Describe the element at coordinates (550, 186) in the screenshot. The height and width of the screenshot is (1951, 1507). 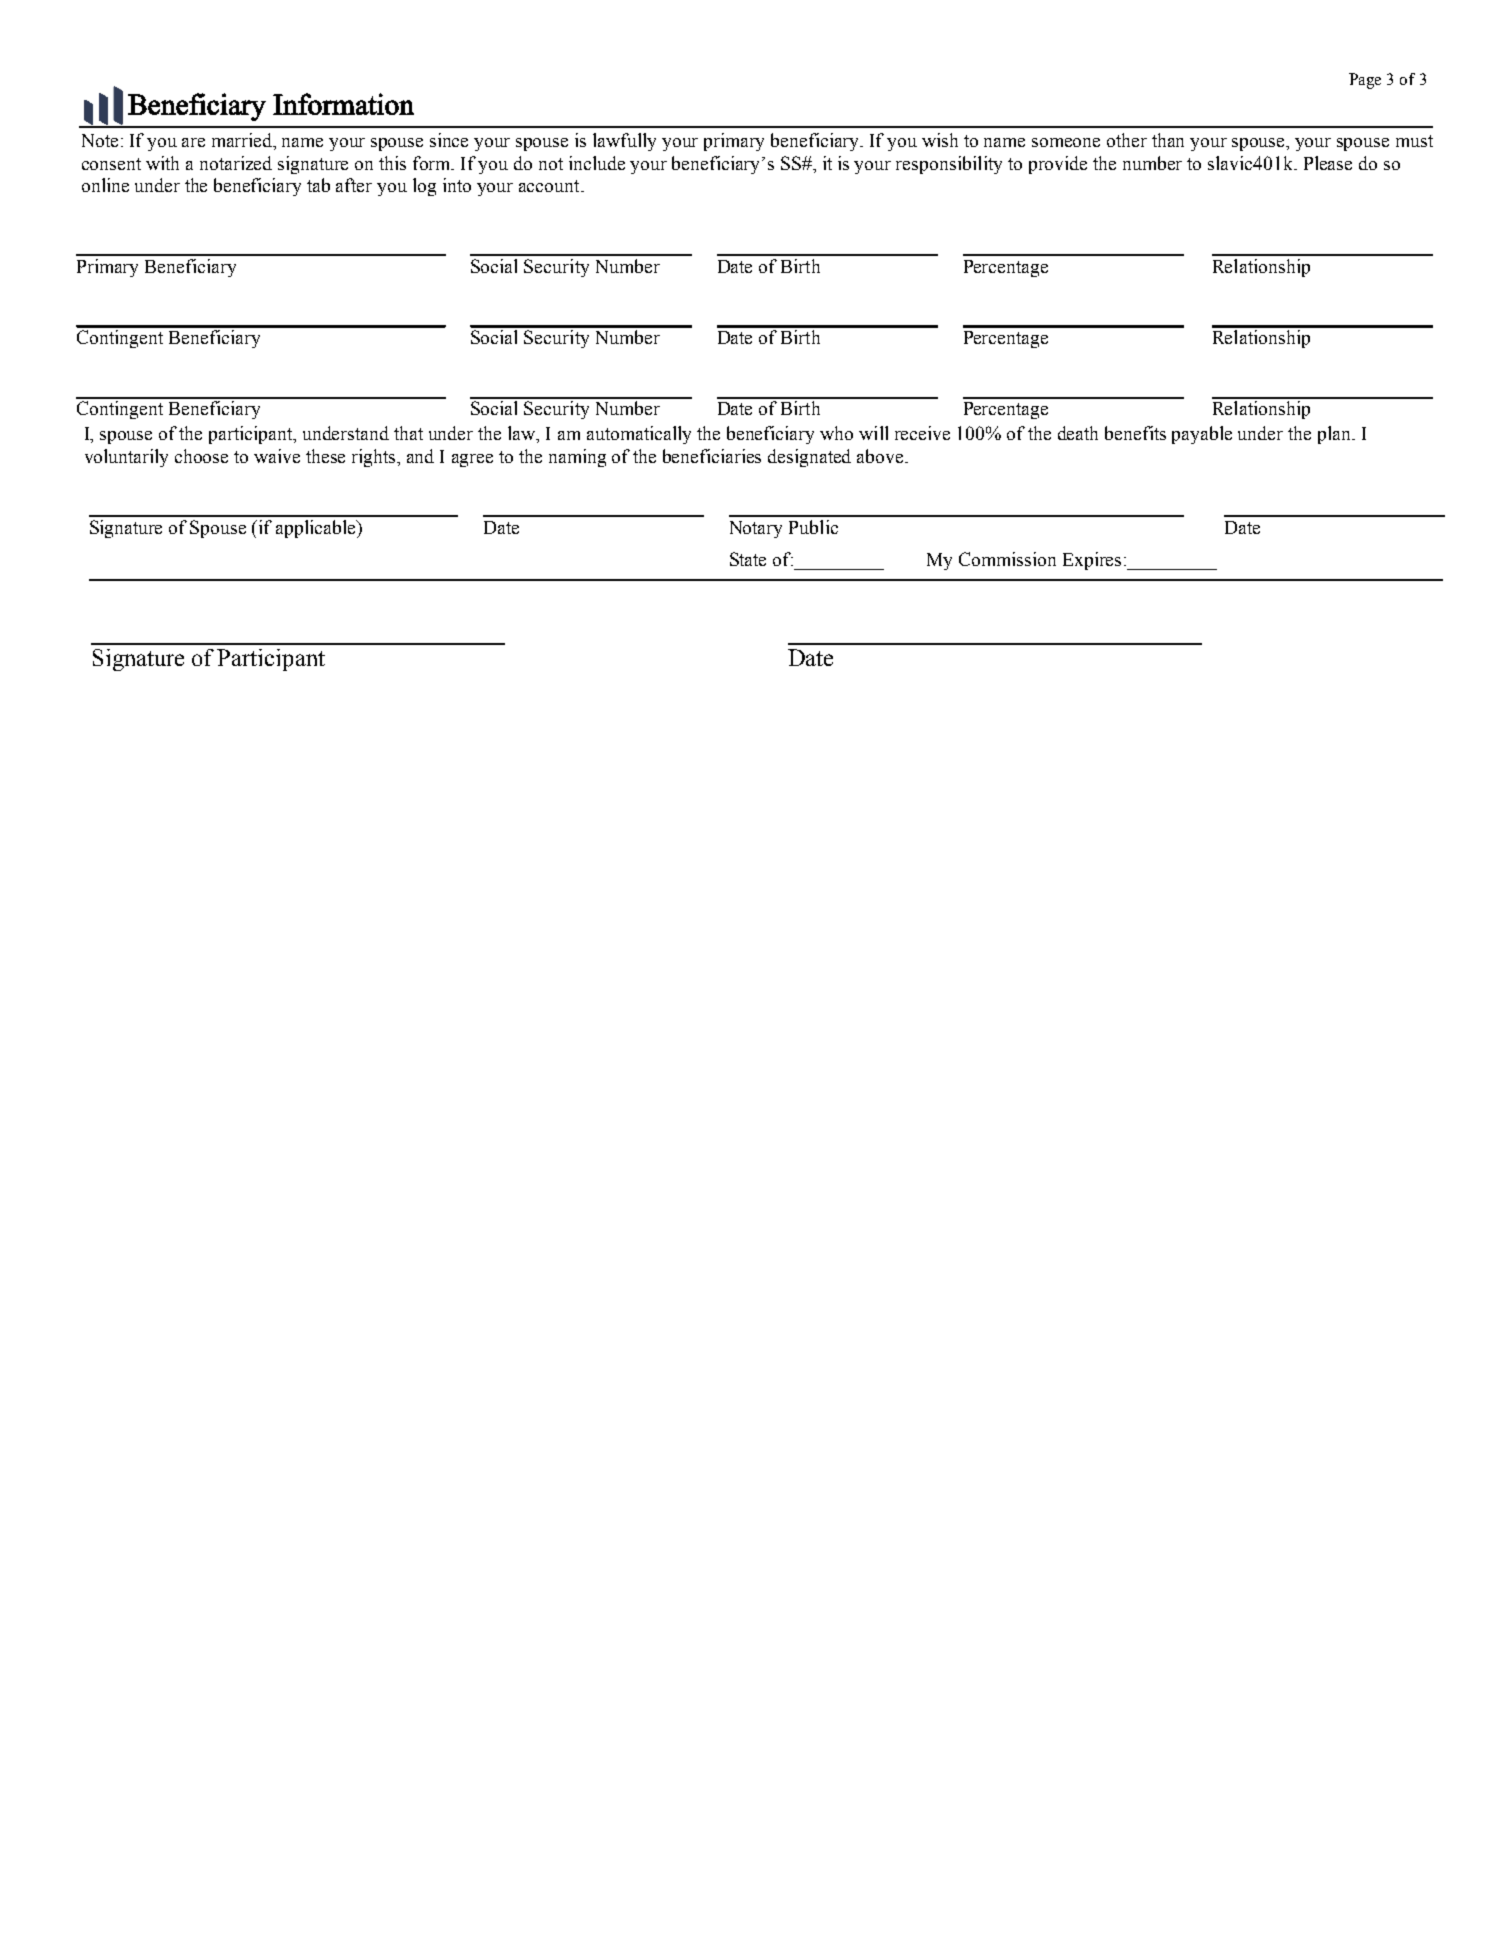
I see `account` at that location.
